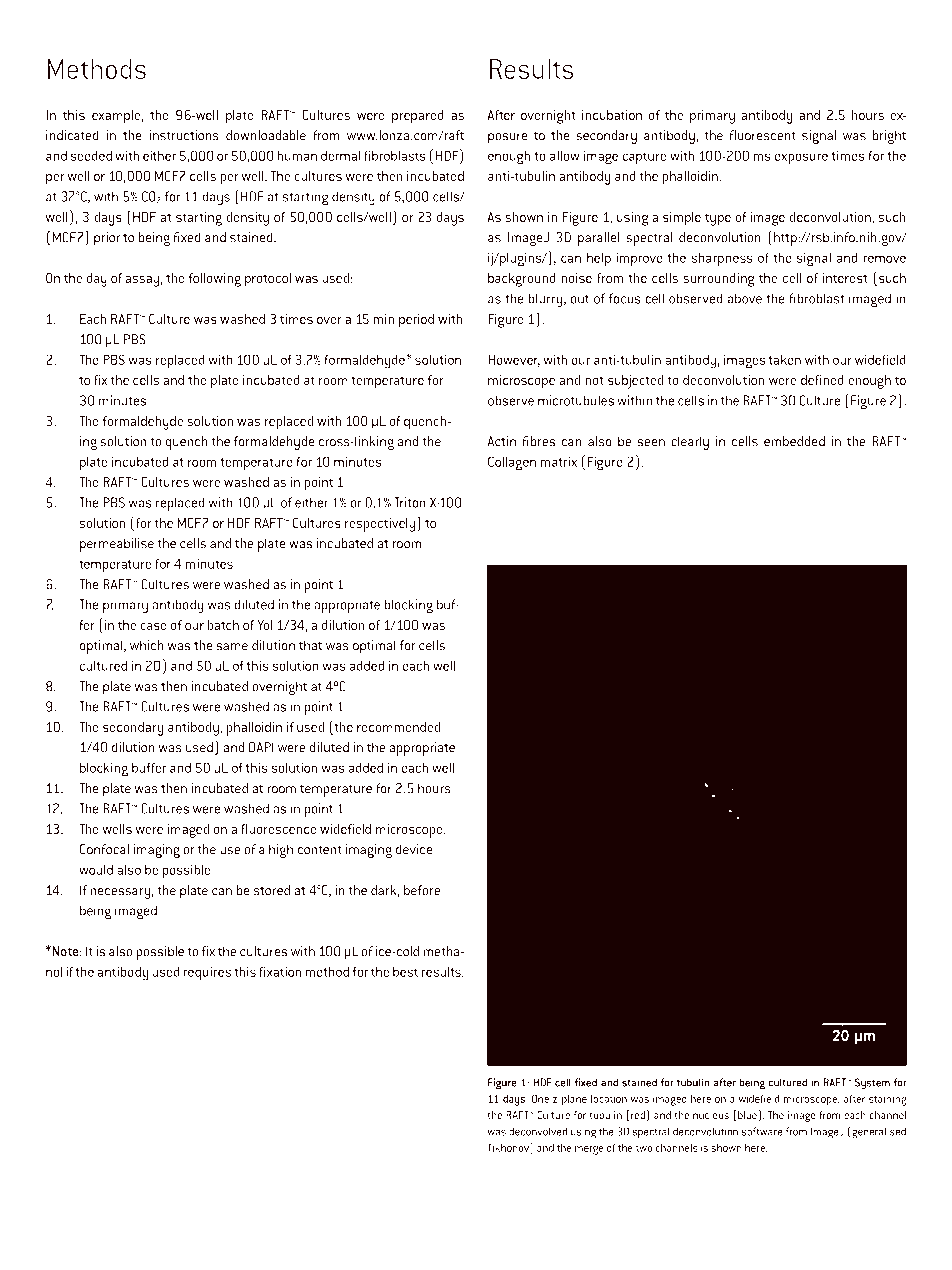  Describe the element at coordinates (184, 135) in the screenshot. I see `instructions` at that location.
